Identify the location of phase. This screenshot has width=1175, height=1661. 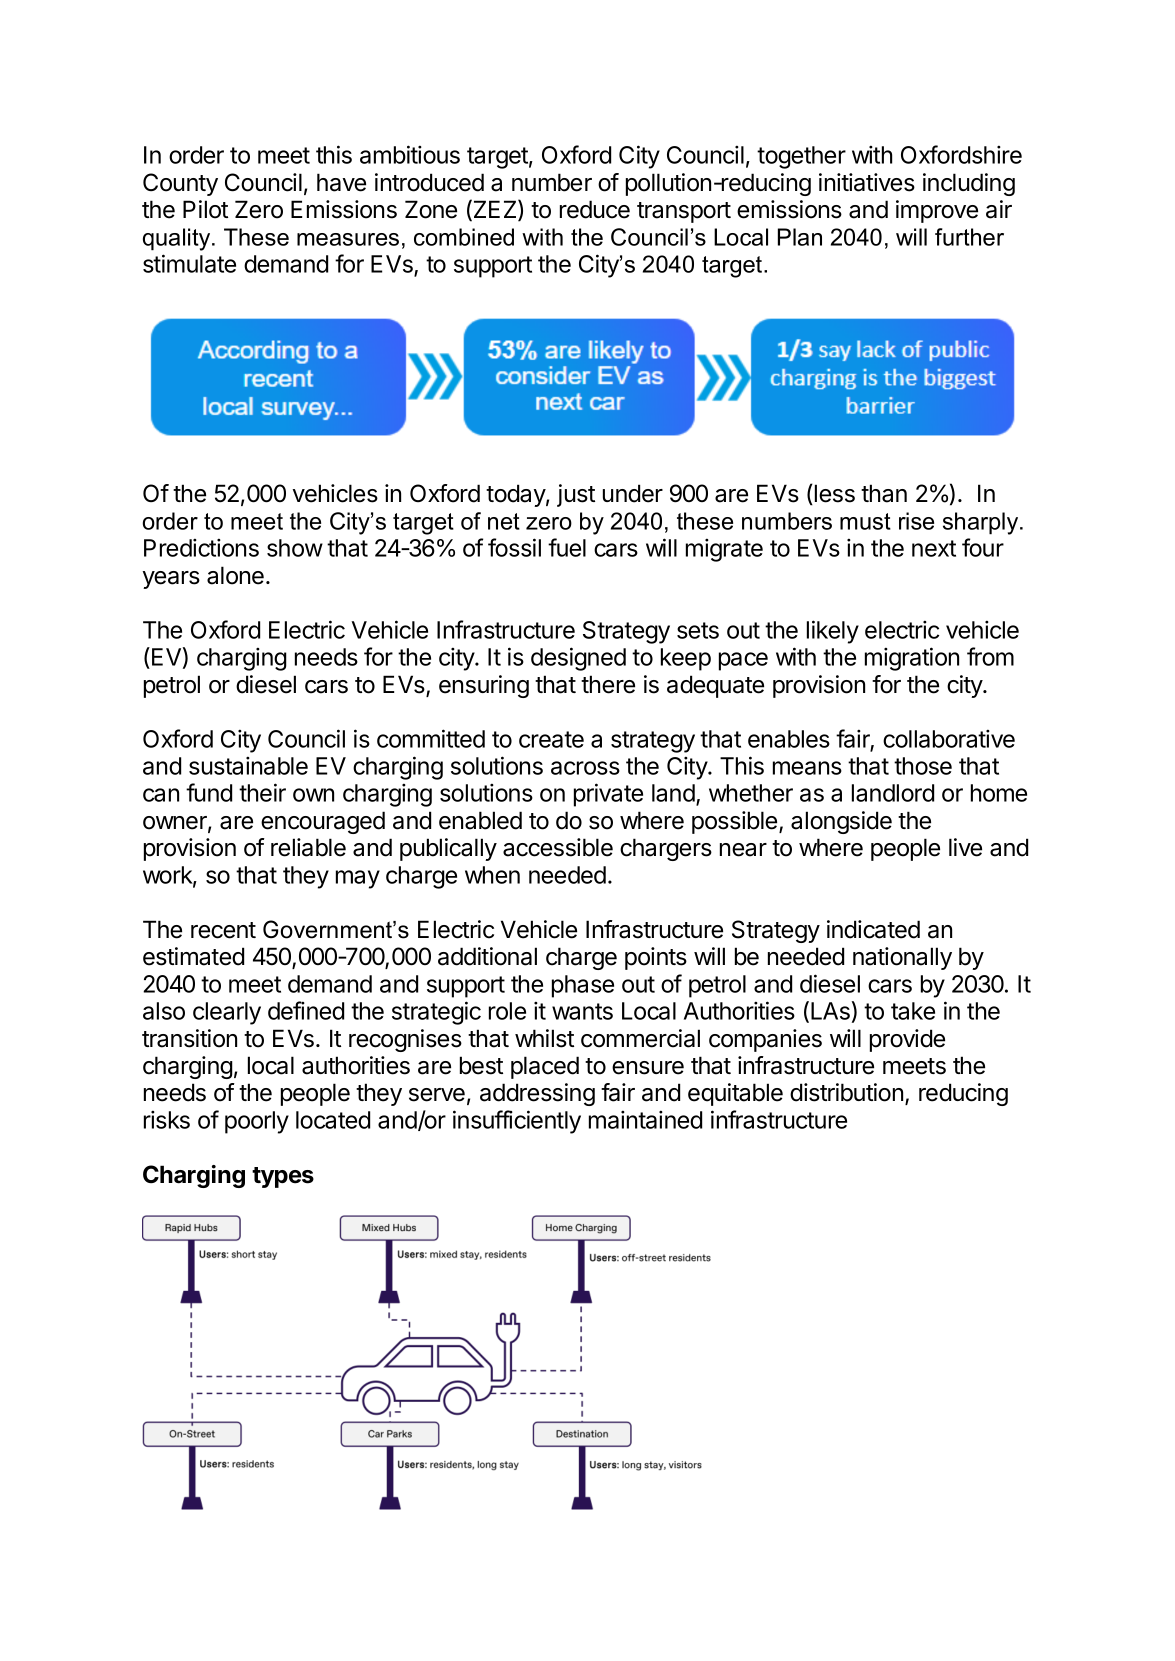
(583, 986).
